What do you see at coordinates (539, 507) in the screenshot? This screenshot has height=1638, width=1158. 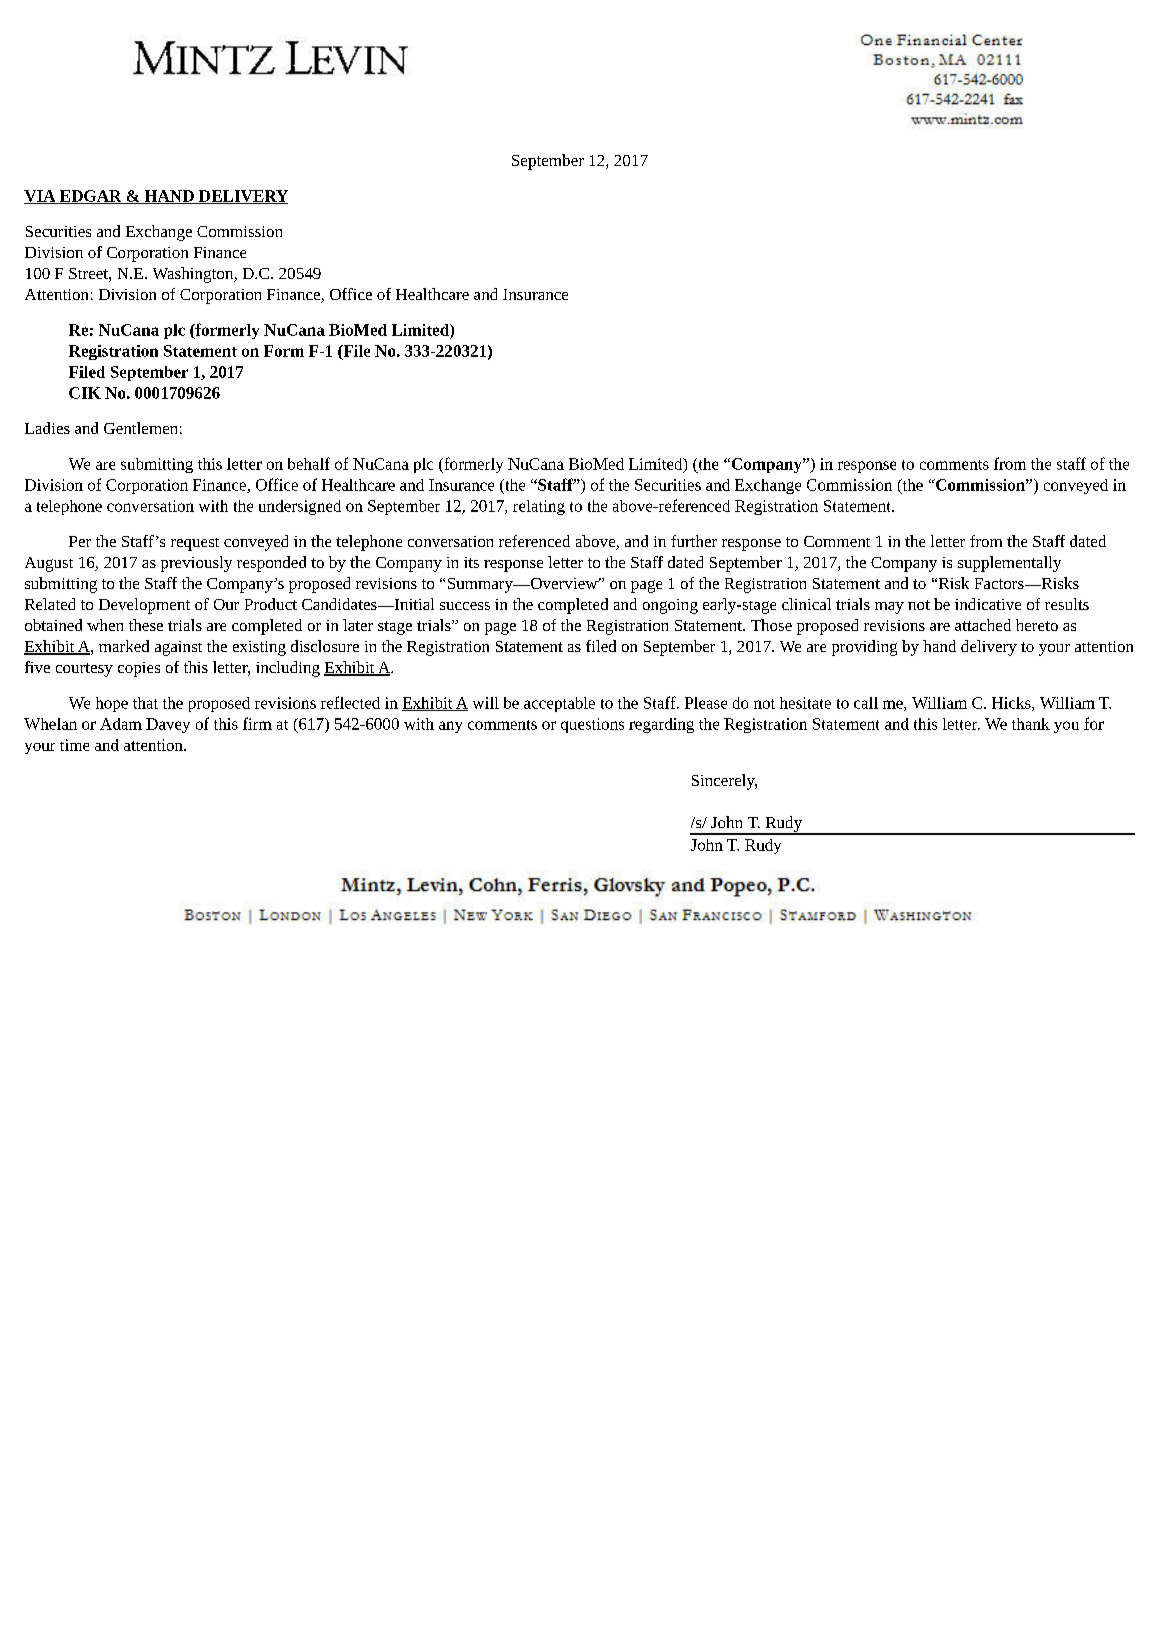 I see `relating` at bounding box center [539, 507].
